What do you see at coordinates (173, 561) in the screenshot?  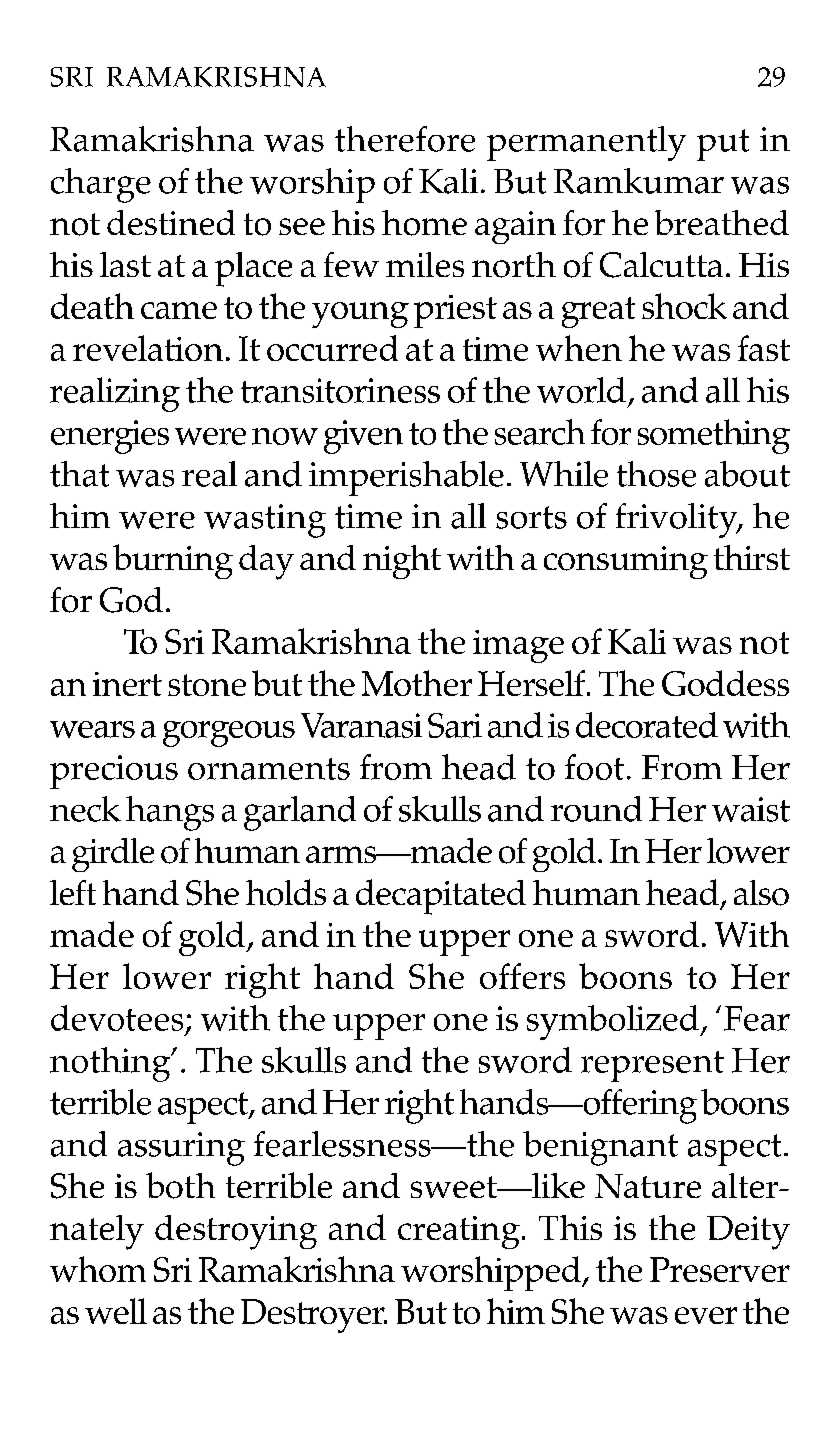 I see `burning` at bounding box center [173, 561].
